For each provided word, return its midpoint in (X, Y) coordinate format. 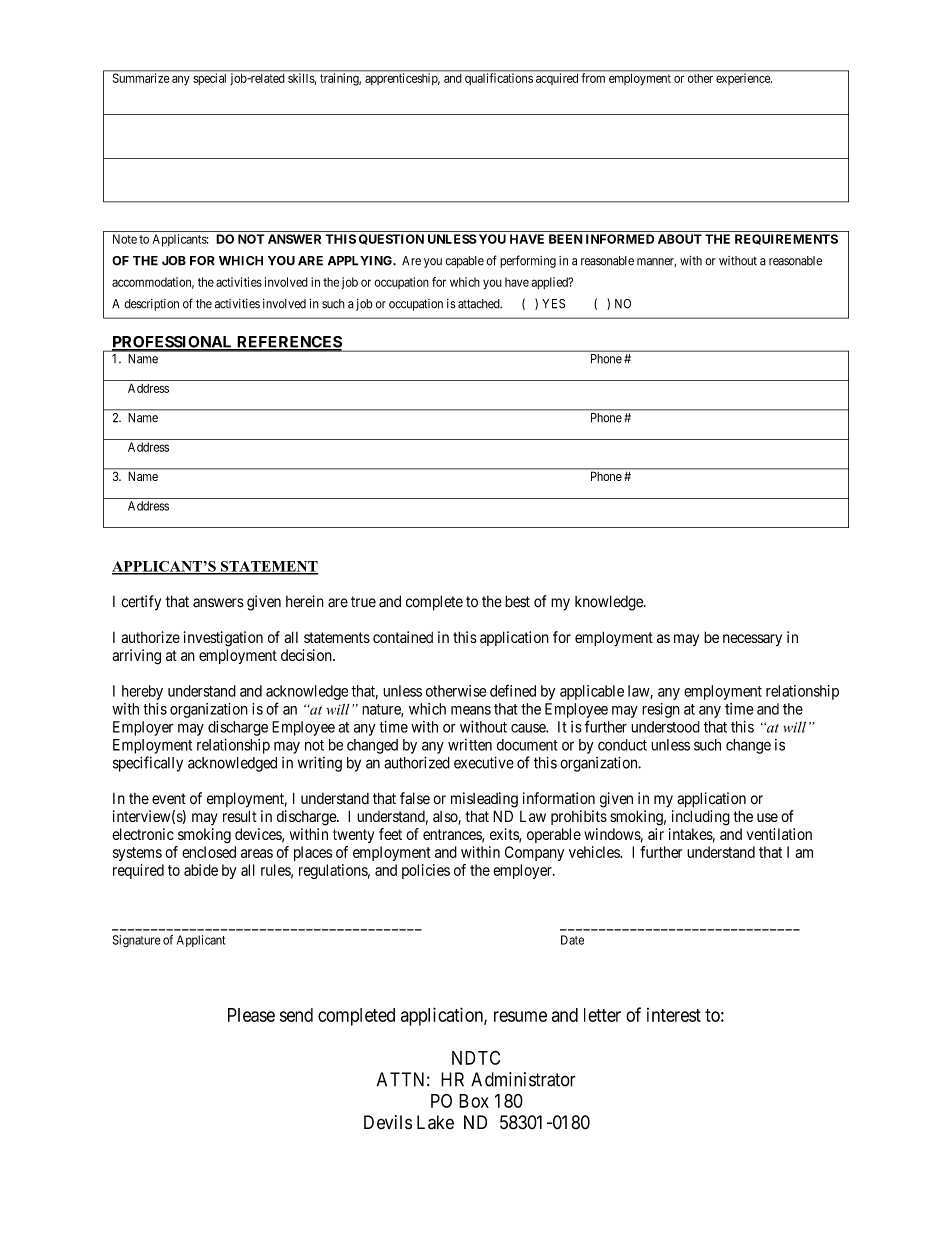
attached (480, 304)
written (470, 745)
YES (553, 304)
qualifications (499, 79)
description (151, 305)
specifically (148, 764)
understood (665, 727)
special (209, 79)
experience (744, 79)
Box (474, 1101)
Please (251, 1015)
